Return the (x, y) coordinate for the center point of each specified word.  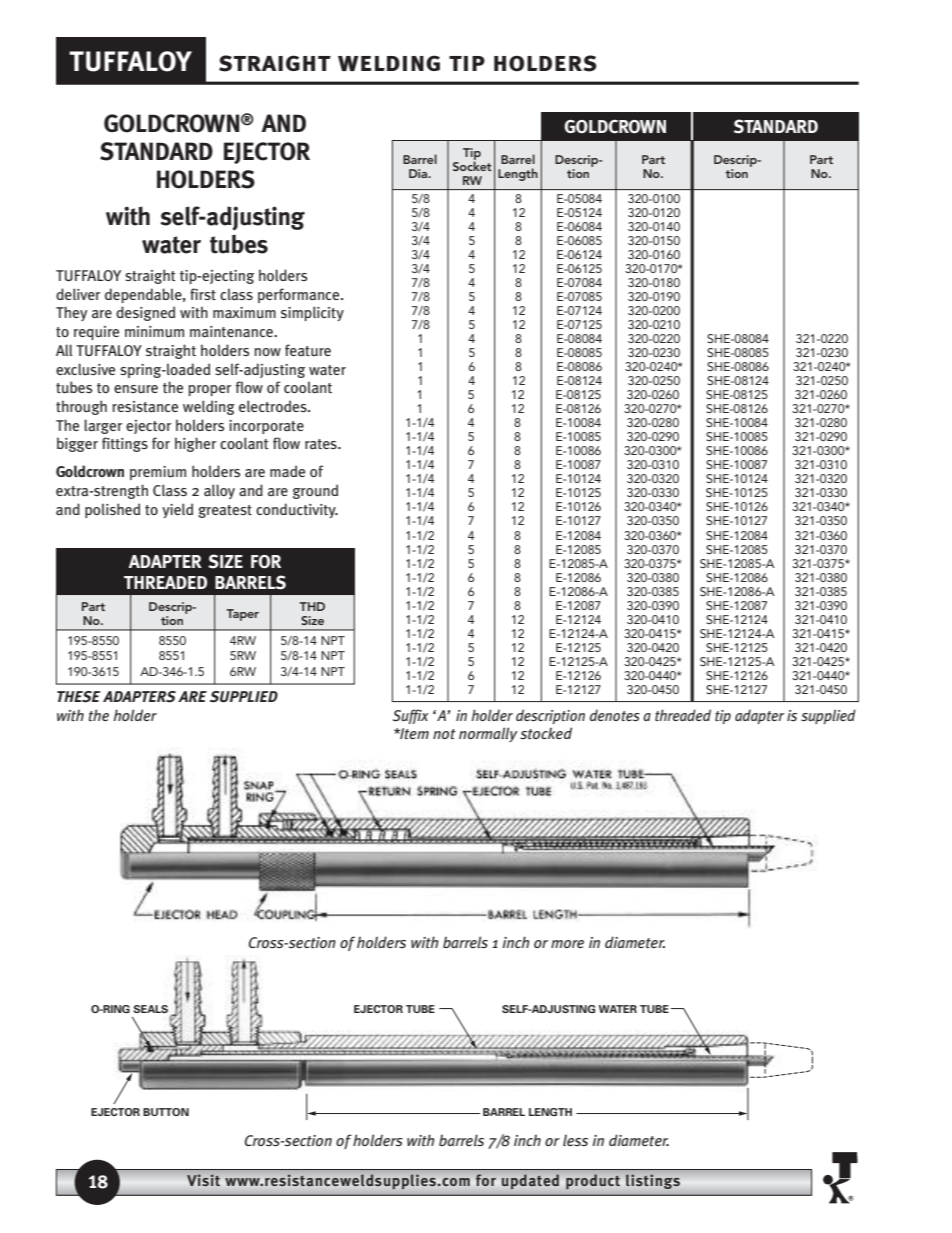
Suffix (411, 716)
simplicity (312, 313)
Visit (203, 1180)
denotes (615, 715)
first (203, 294)
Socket (472, 165)
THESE (79, 697)
